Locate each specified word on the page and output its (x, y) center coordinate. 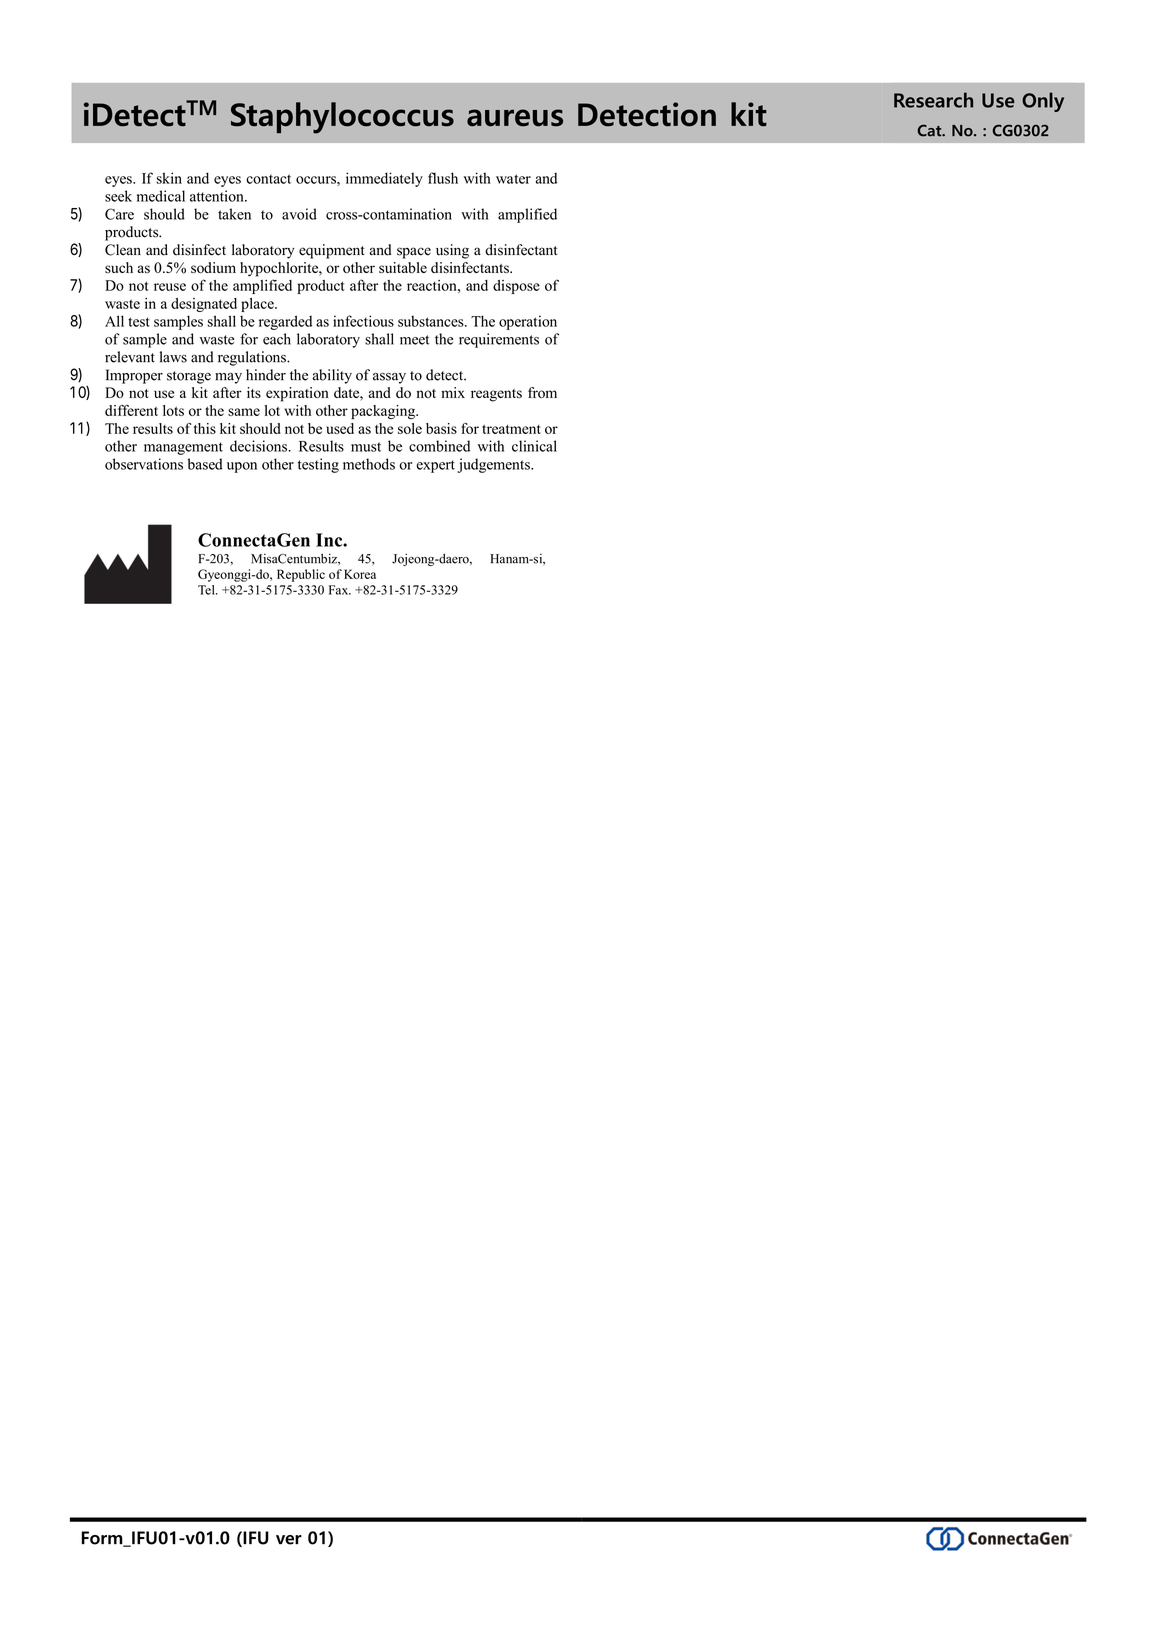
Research (933, 100)
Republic (301, 575)
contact (268, 179)
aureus (515, 118)
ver (289, 1540)
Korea (360, 574)
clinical (534, 446)
